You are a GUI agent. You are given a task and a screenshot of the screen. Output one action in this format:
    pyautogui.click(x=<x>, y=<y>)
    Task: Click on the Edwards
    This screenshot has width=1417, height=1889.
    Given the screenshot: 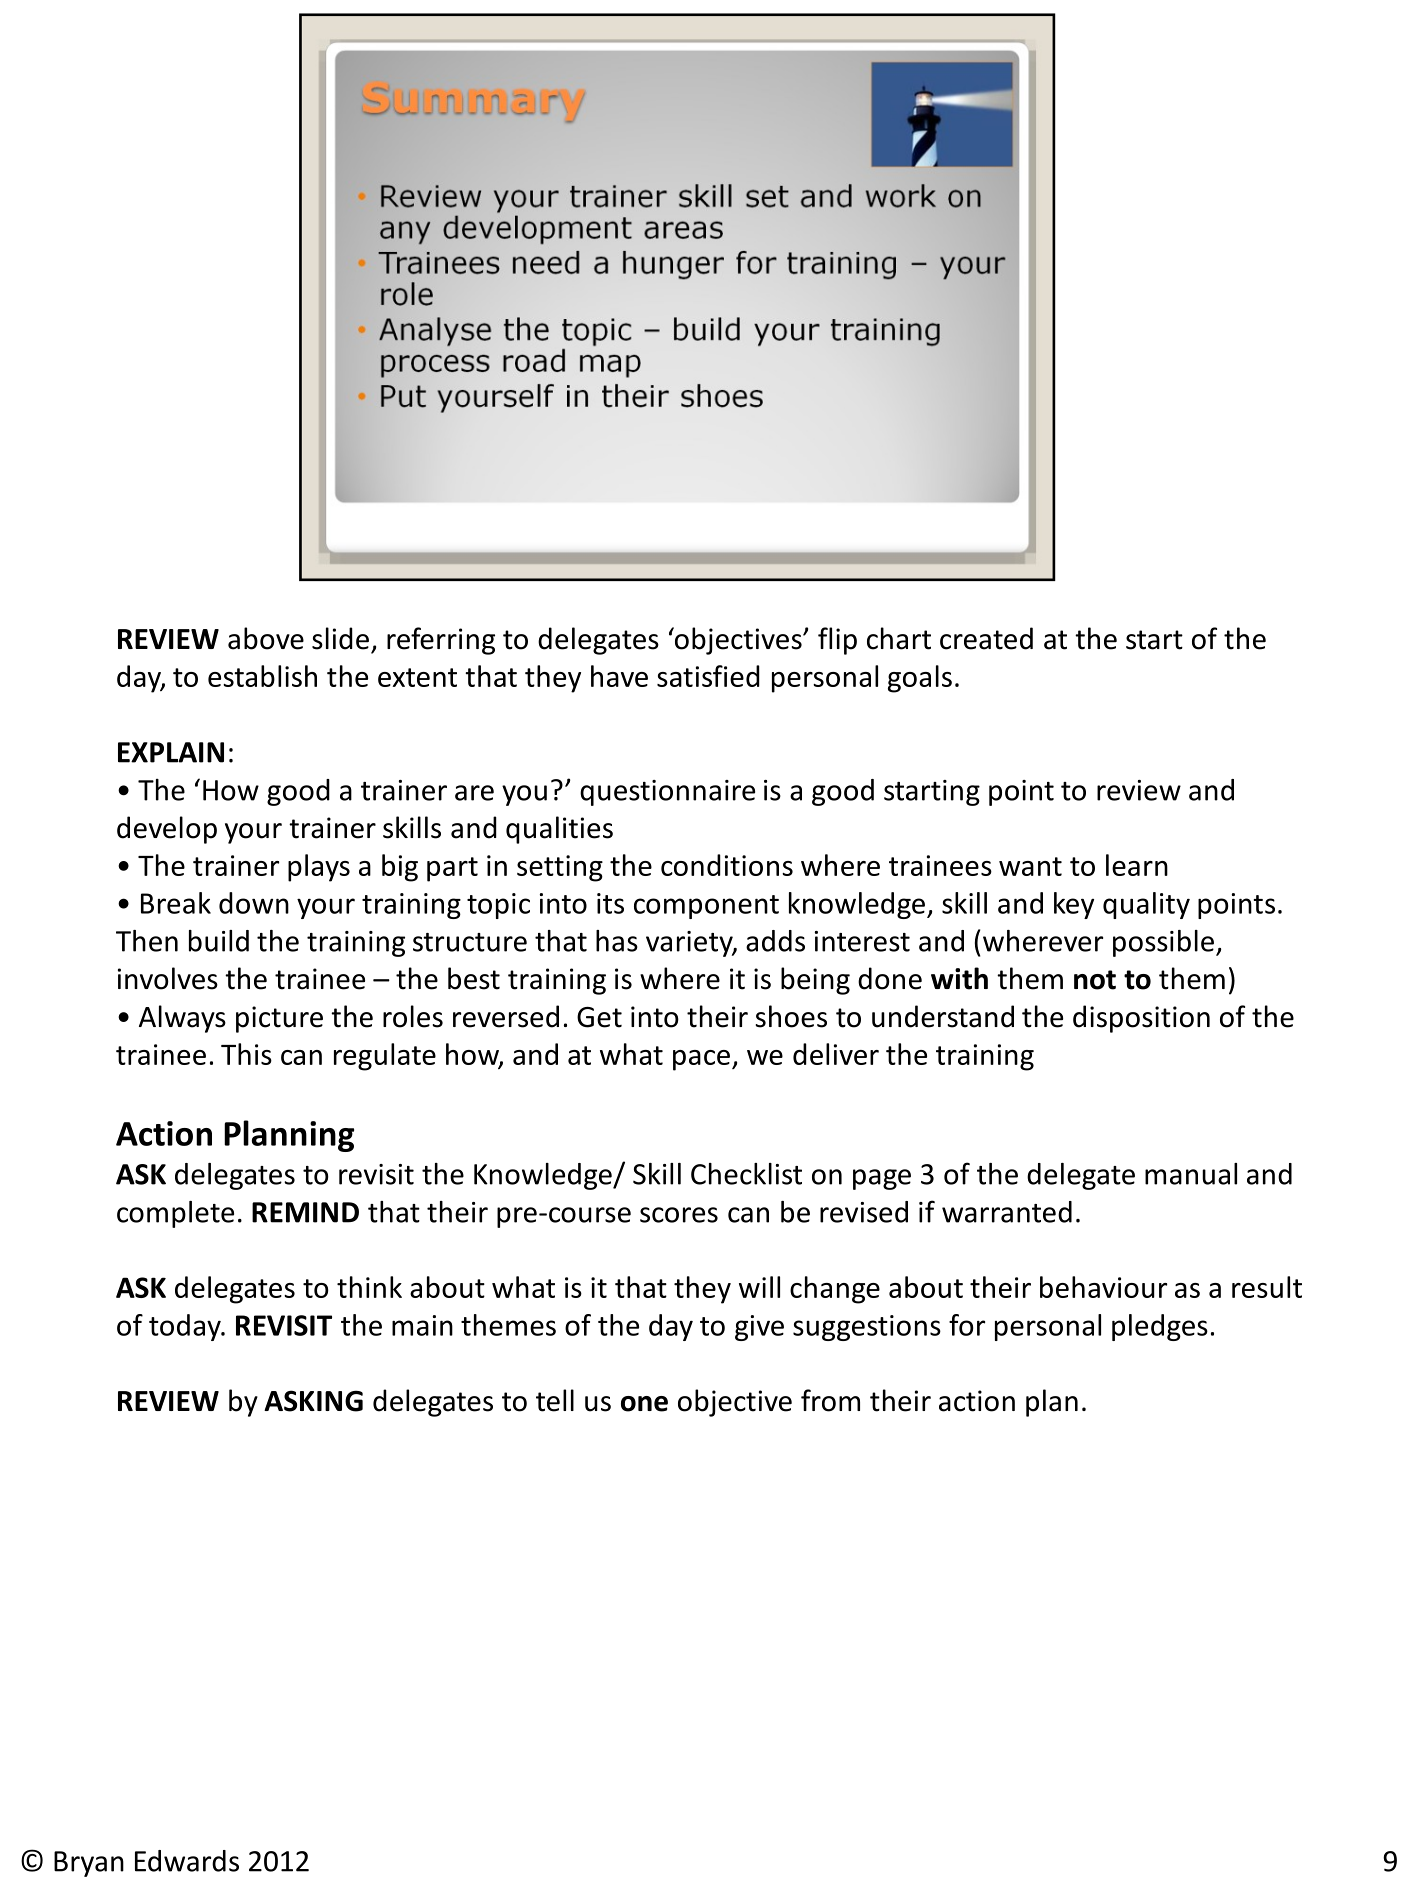 What is the action you would take?
    pyautogui.click(x=187, y=1861)
